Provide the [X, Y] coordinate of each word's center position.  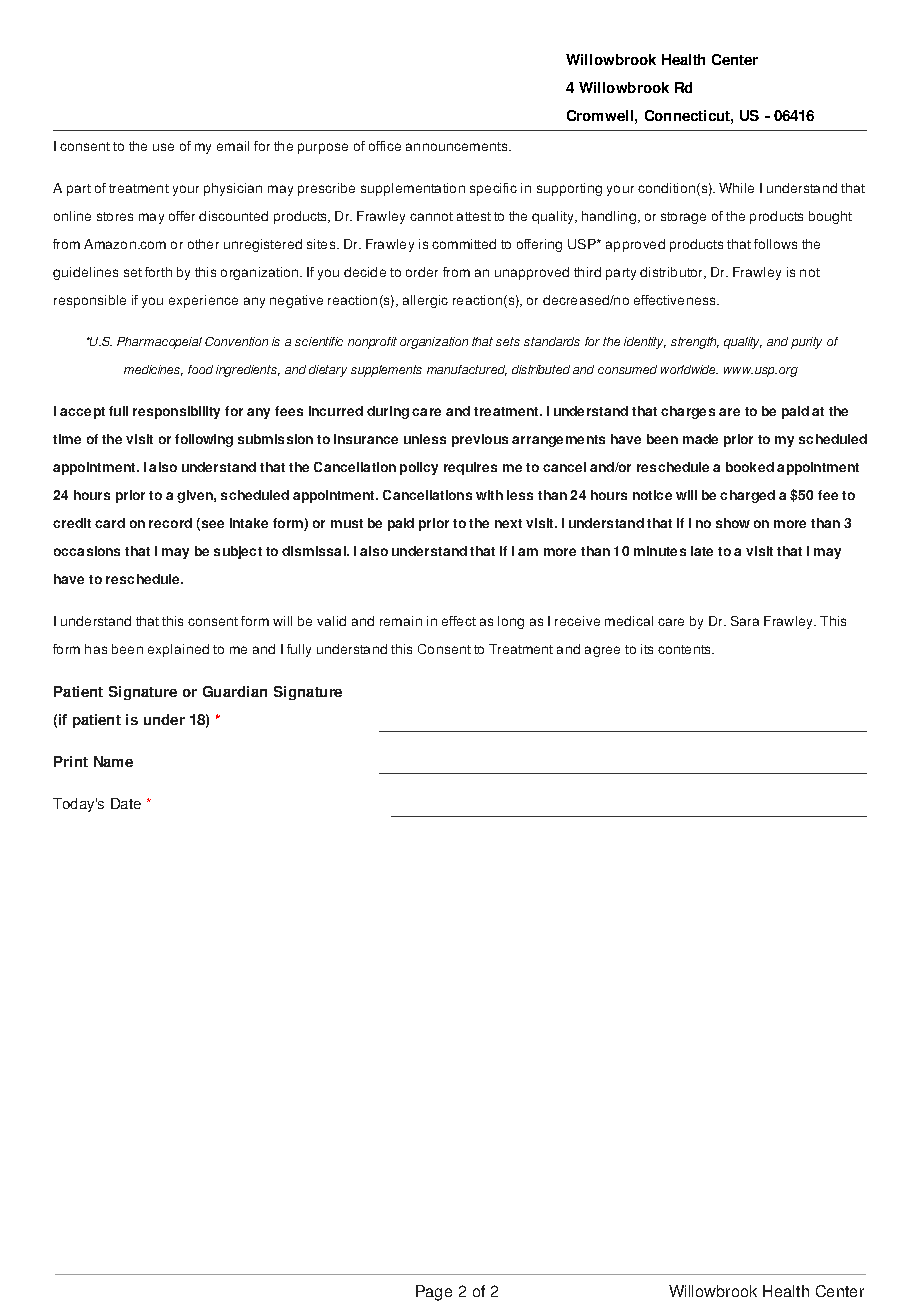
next [508, 523]
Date [126, 803]
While [736, 188]
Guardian [235, 691]
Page [434, 1293]
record [170, 523]
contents [686, 649]
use [163, 147]
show [733, 523]
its [647, 649]
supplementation [413, 189]
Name [113, 761]
